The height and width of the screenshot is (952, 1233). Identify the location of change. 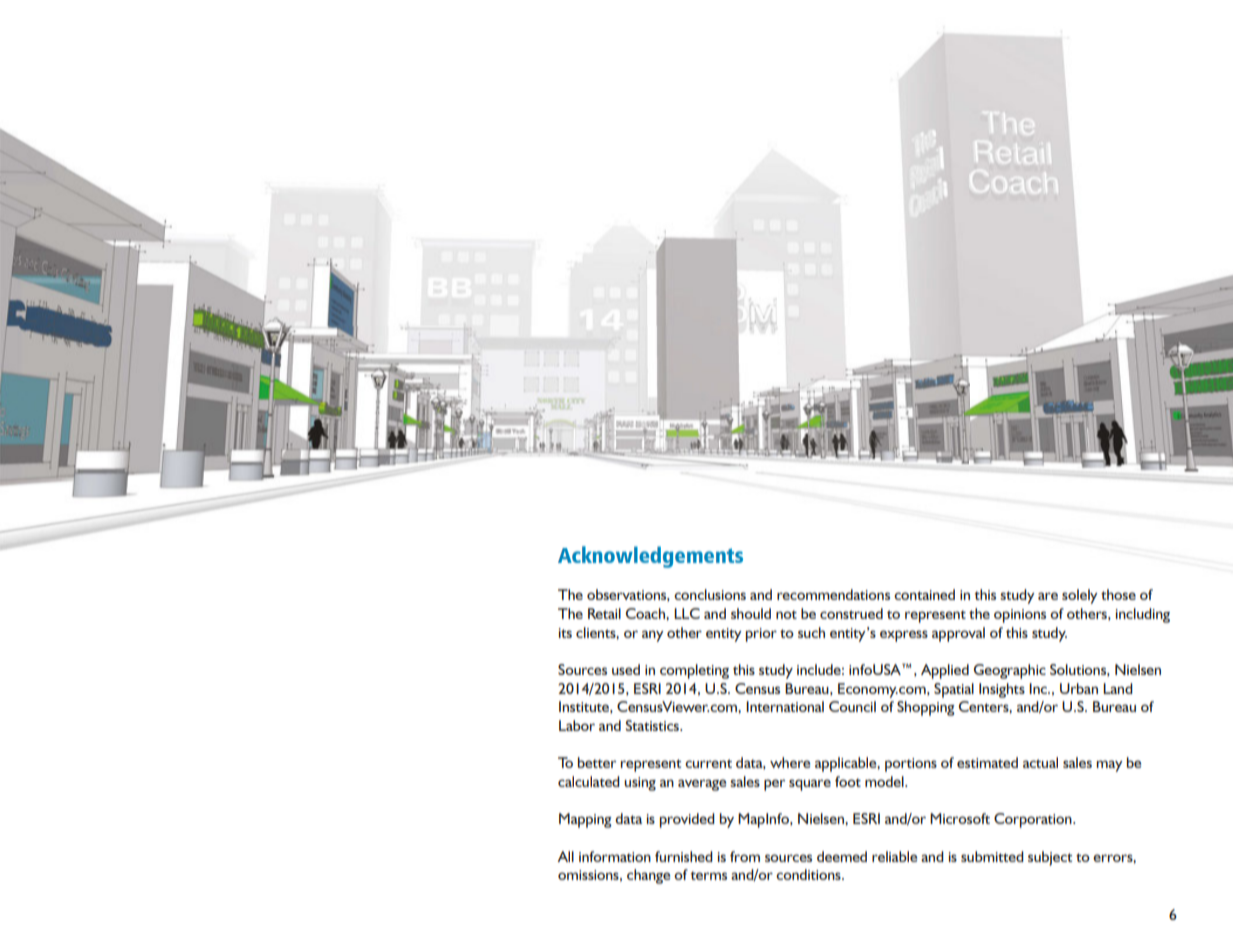
(648, 876).
